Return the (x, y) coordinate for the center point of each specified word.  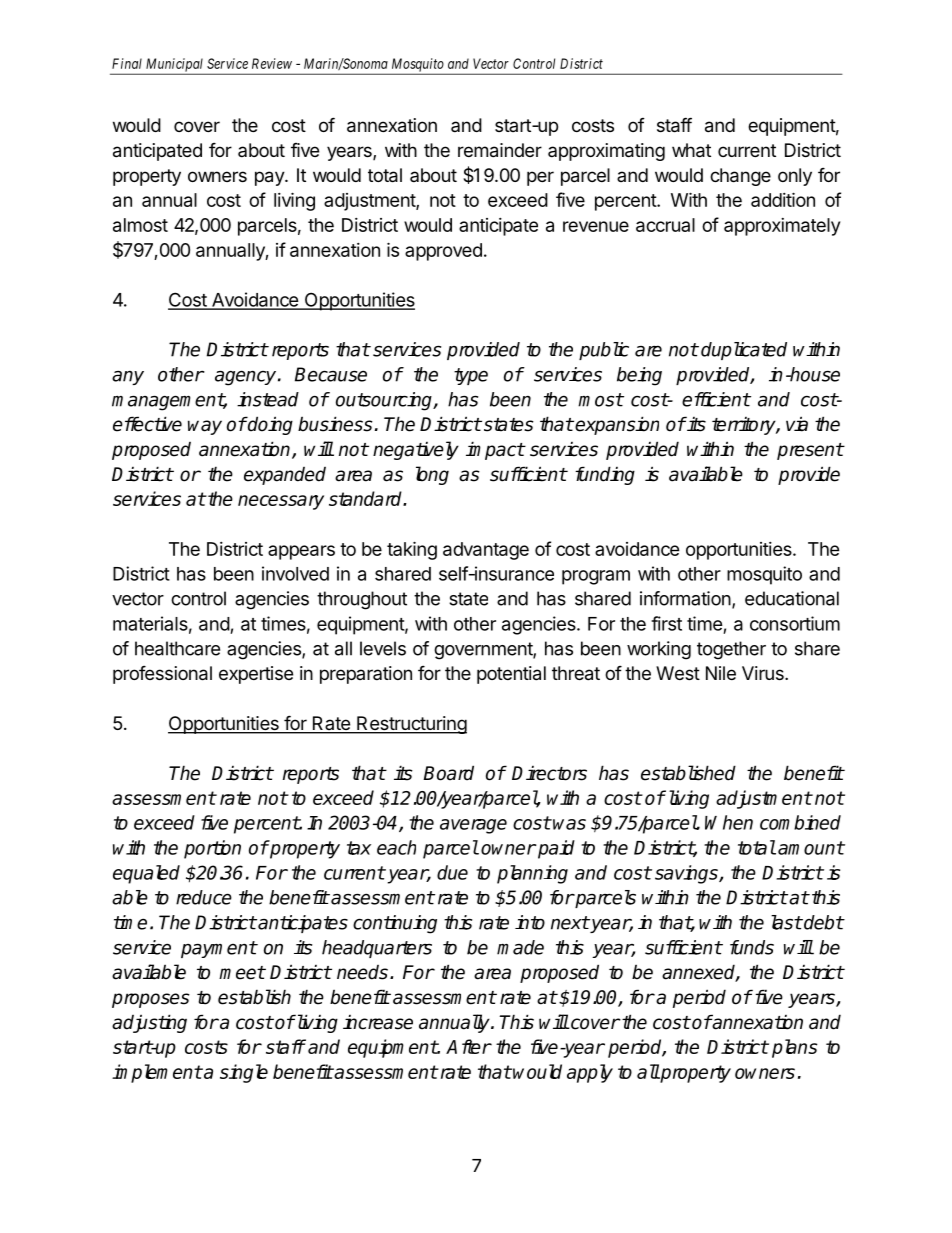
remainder (500, 150)
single (244, 1073)
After (468, 1046)
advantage (486, 551)
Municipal (175, 66)
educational (792, 598)
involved (295, 573)
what (691, 150)
